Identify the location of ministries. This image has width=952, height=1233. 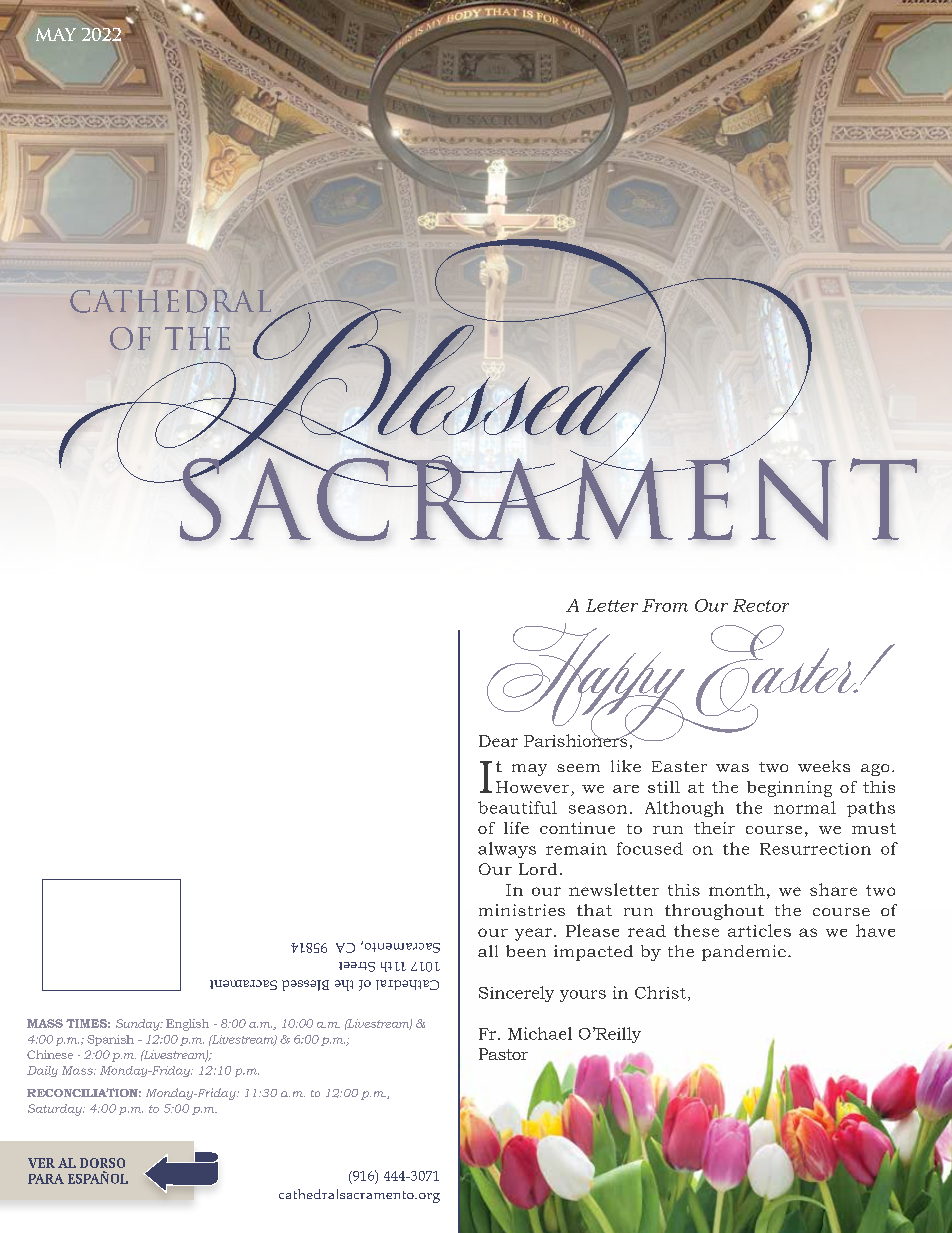
(522, 910).
